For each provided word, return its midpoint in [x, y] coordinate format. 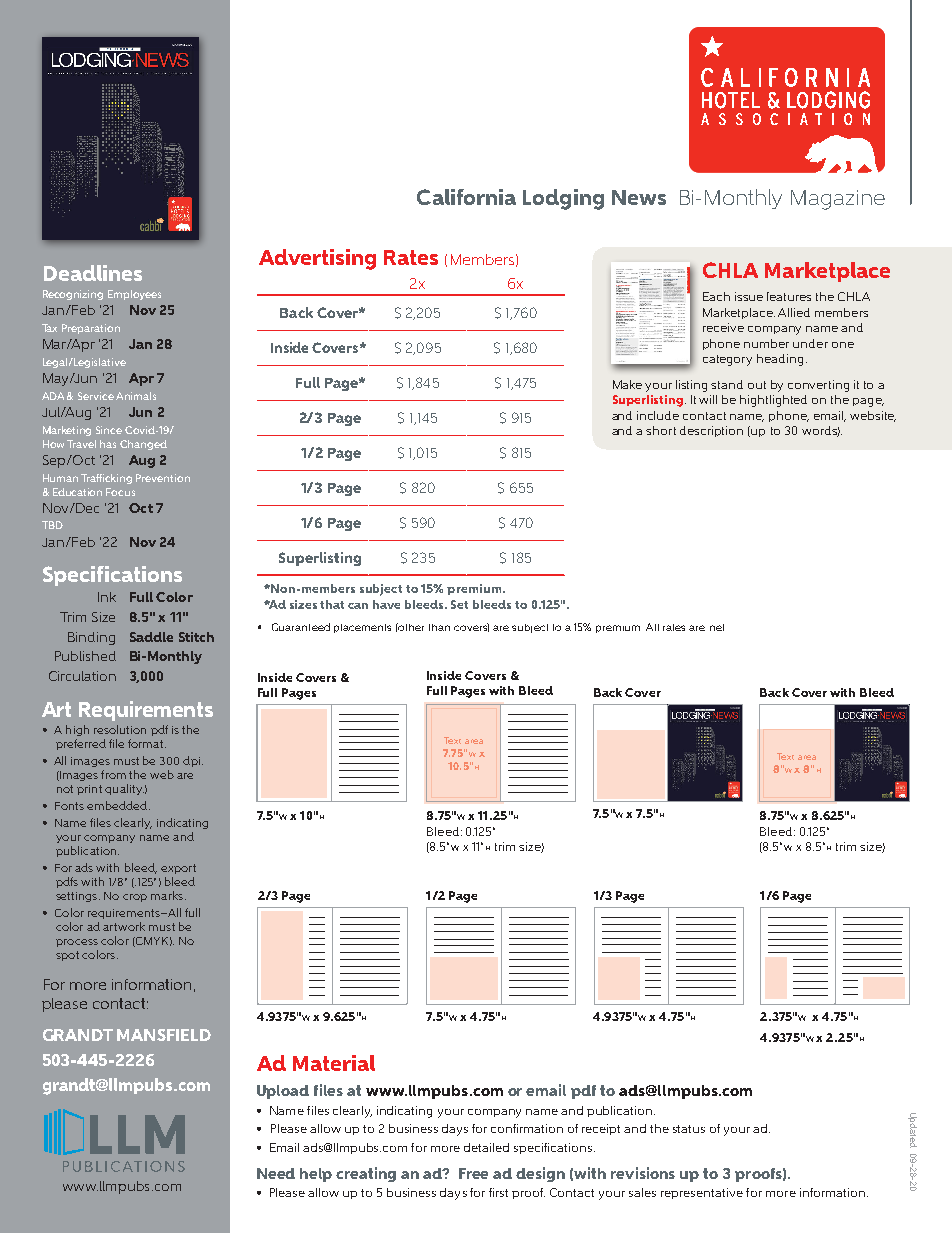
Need [276, 1173]
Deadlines [93, 273]
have [386, 604]
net [717, 627]
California [466, 197]
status [689, 1129]
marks [167, 895]
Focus [120, 492]
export [178, 869]
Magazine [838, 200]
